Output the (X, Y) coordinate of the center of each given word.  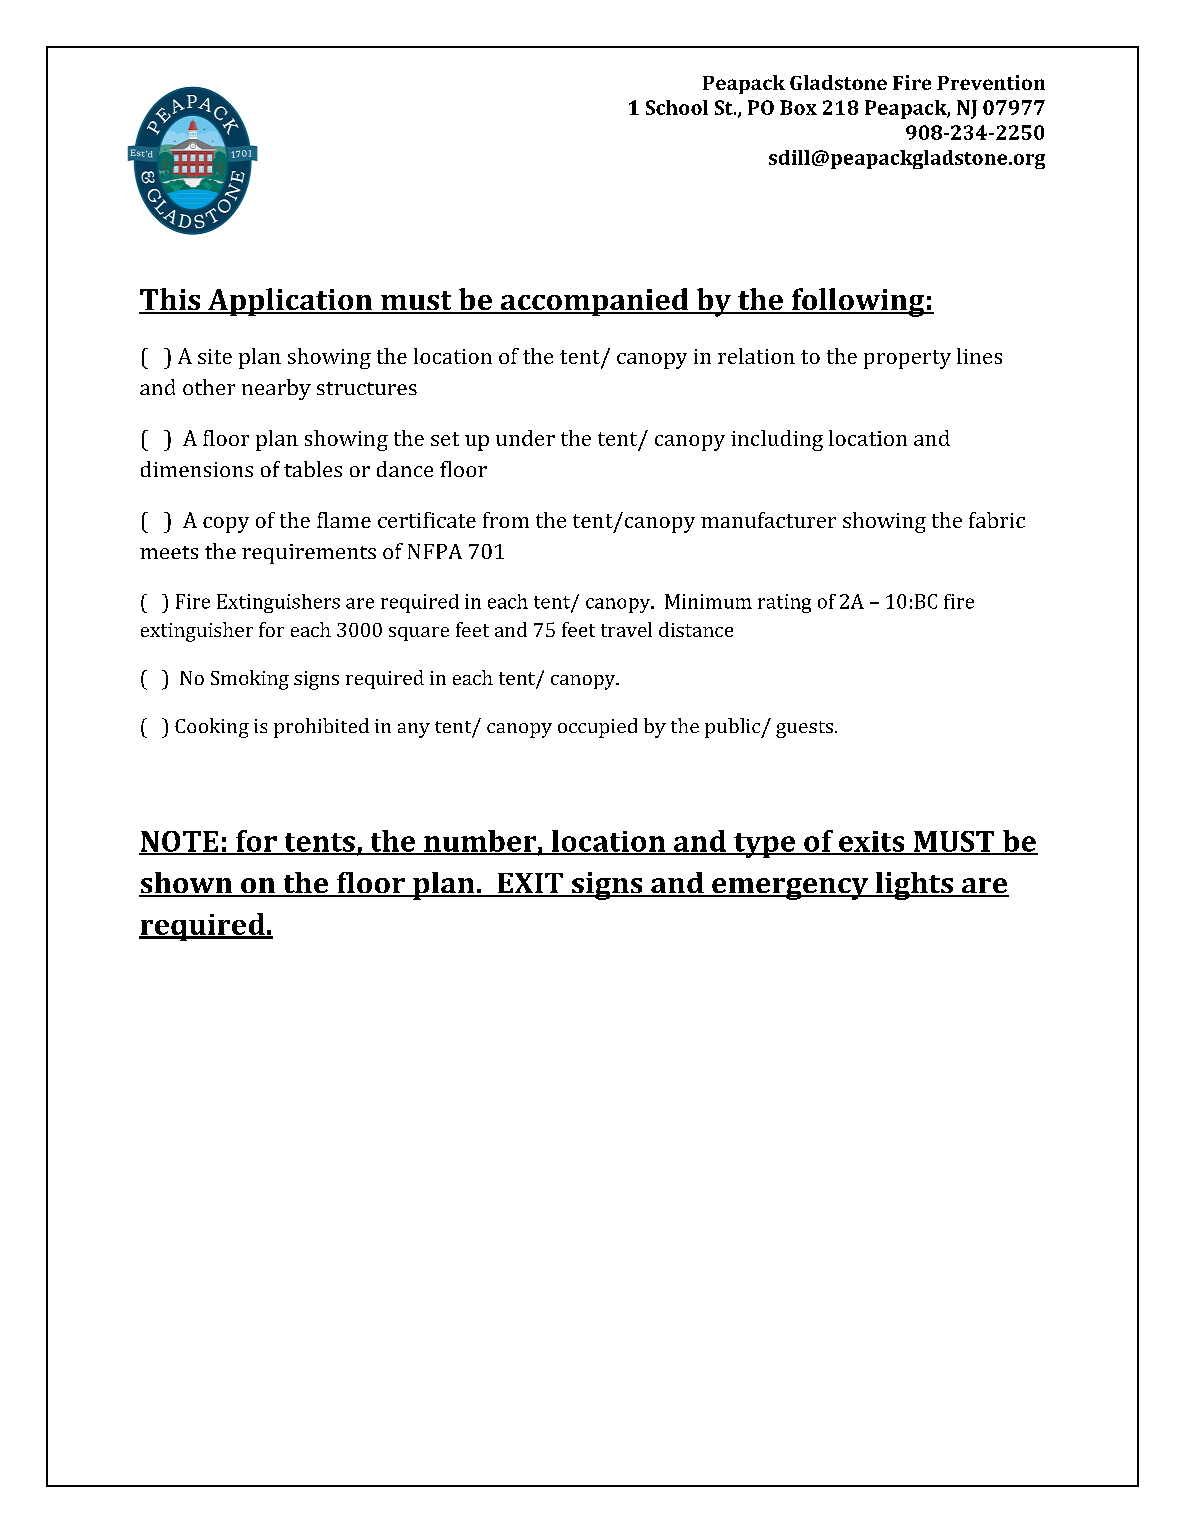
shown (187, 884)
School (677, 107)
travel (626, 629)
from (506, 520)
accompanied (594, 302)
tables (313, 469)
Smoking (250, 680)
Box (798, 107)
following (858, 302)
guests (804, 729)
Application (290, 302)
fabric (997, 520)
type (765, 845)
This (171, 300)
